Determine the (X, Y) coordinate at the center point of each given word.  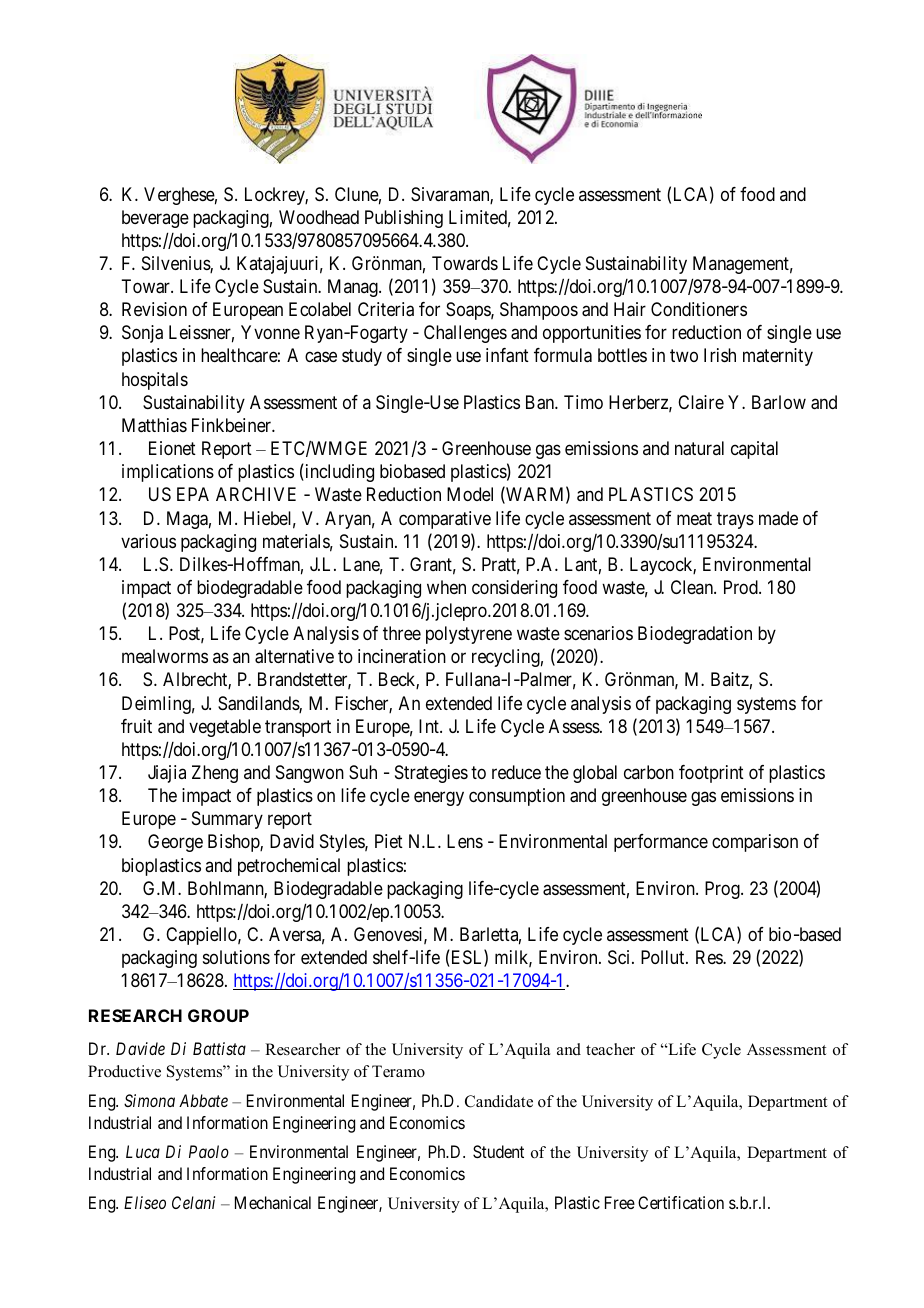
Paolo (209, 1151)
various (148, 541)
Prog (723, 890)
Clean (693, 587)
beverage (155, 219)
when (446, 587)
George (175, 843)
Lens (465, 841)
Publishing (404, 219)
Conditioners (699, 309)
